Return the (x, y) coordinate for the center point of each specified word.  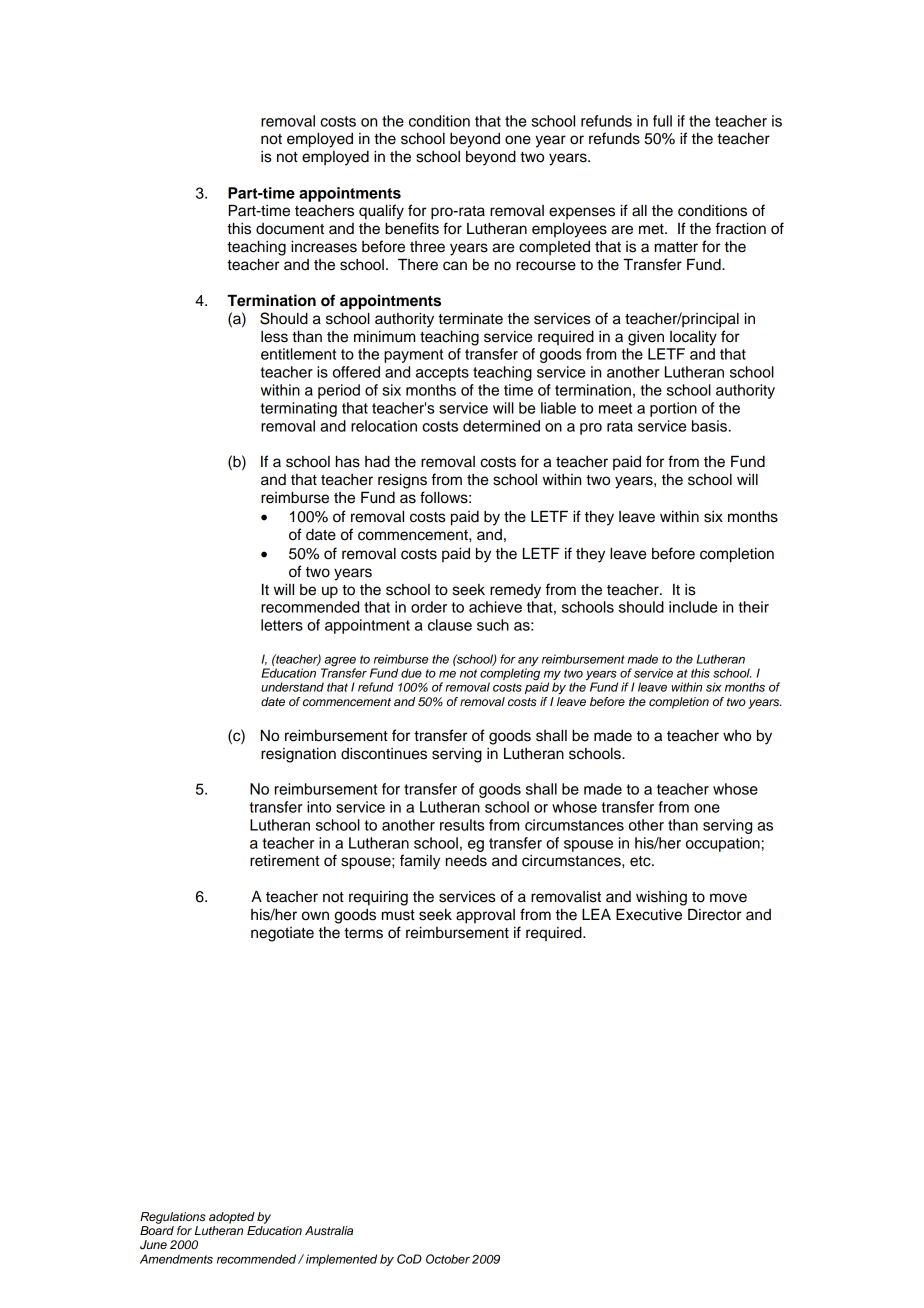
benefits (412, 228)
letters (282, 625)
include (693, 607)
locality (693, 338)
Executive (649, 914)
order (429, 607)
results (462, 825)
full (662, 121)
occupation (723, 844)
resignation (298, 755)
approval (485, 916)
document (290, 229)
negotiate (282, 934)
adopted (232, 1218)
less (274, 337)
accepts (442, 374)
